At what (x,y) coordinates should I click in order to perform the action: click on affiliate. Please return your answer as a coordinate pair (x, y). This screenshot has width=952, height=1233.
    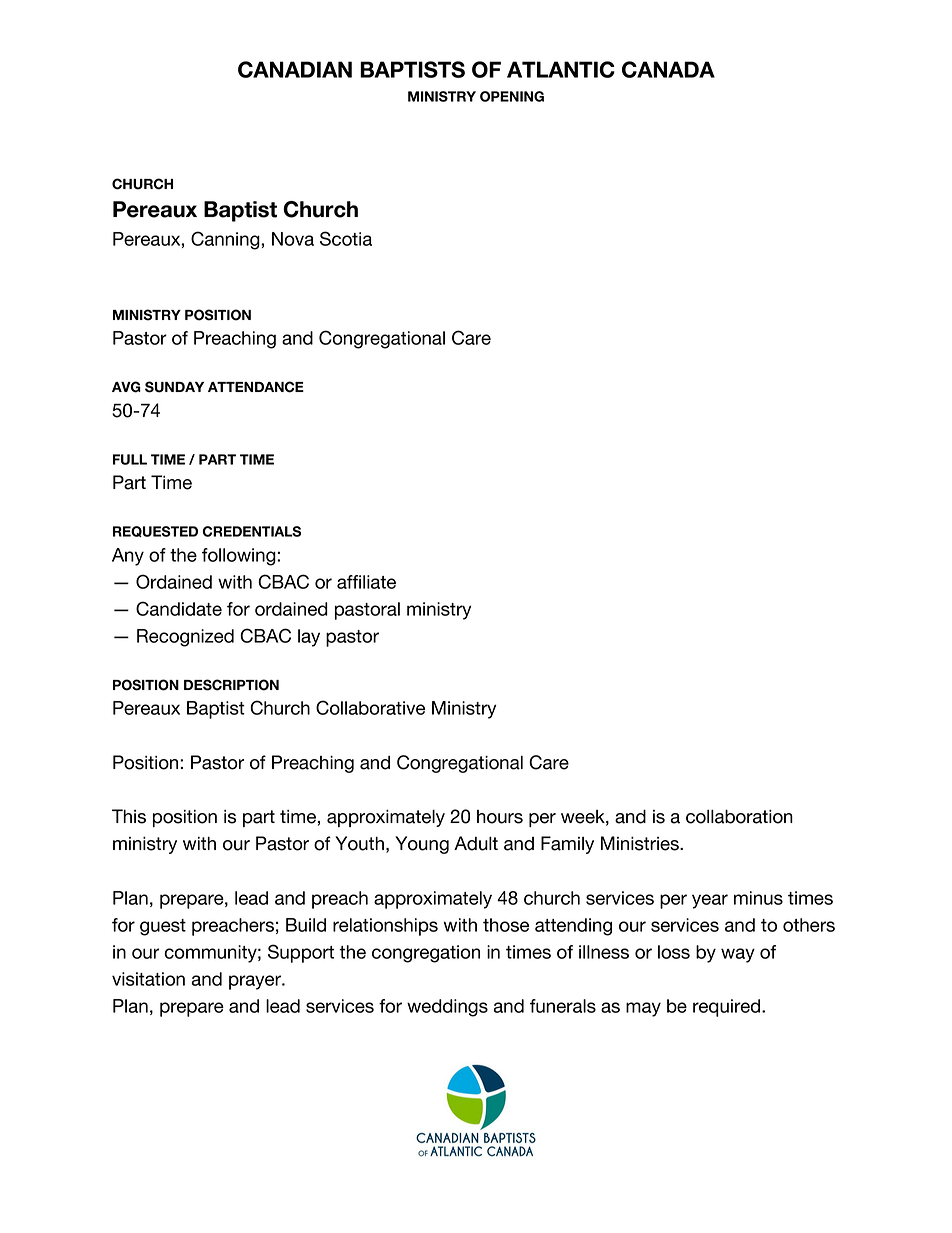
    Looking at the image, I should click on (366, 582).
